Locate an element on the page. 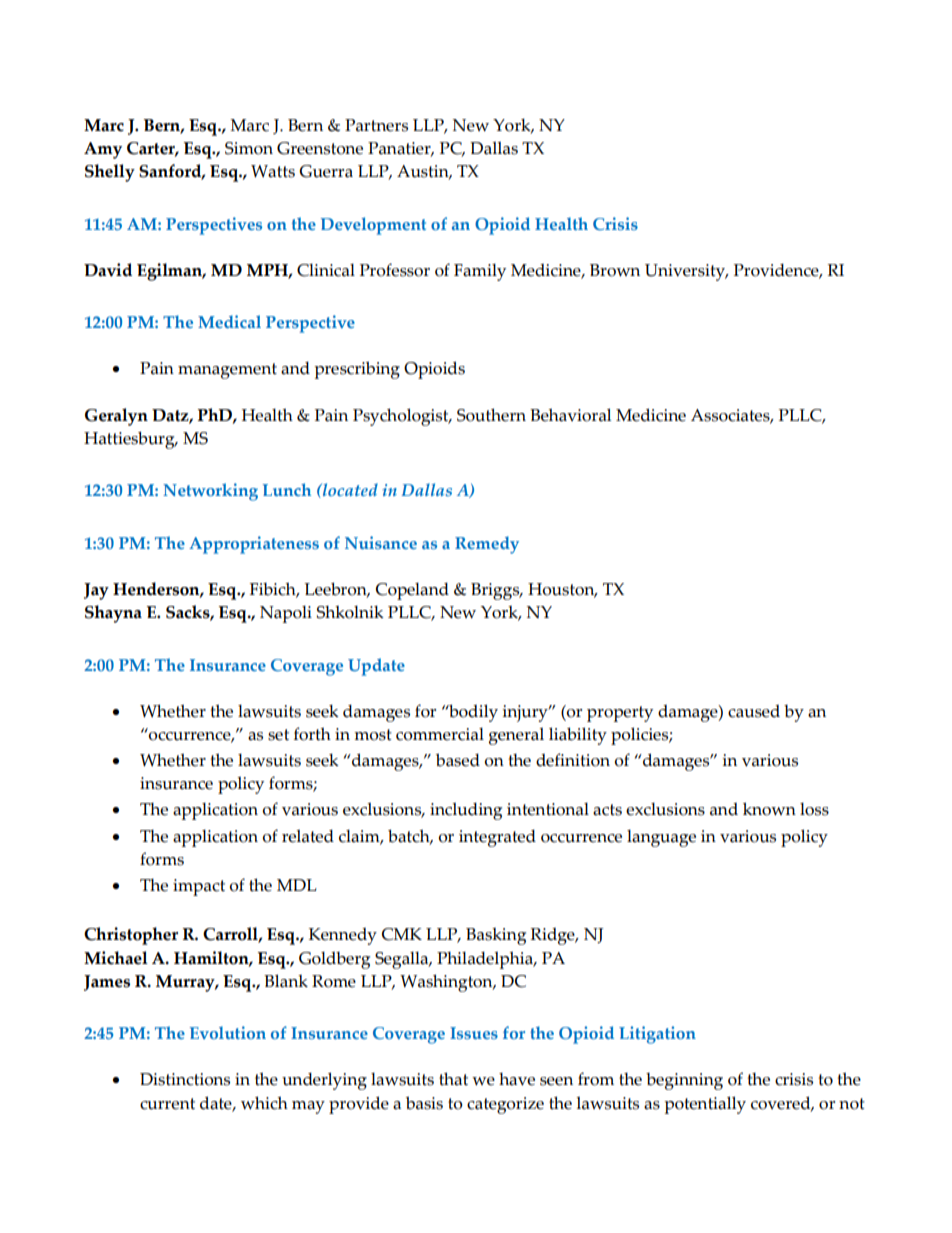  potentially is located at coordinates (705, 1105).
